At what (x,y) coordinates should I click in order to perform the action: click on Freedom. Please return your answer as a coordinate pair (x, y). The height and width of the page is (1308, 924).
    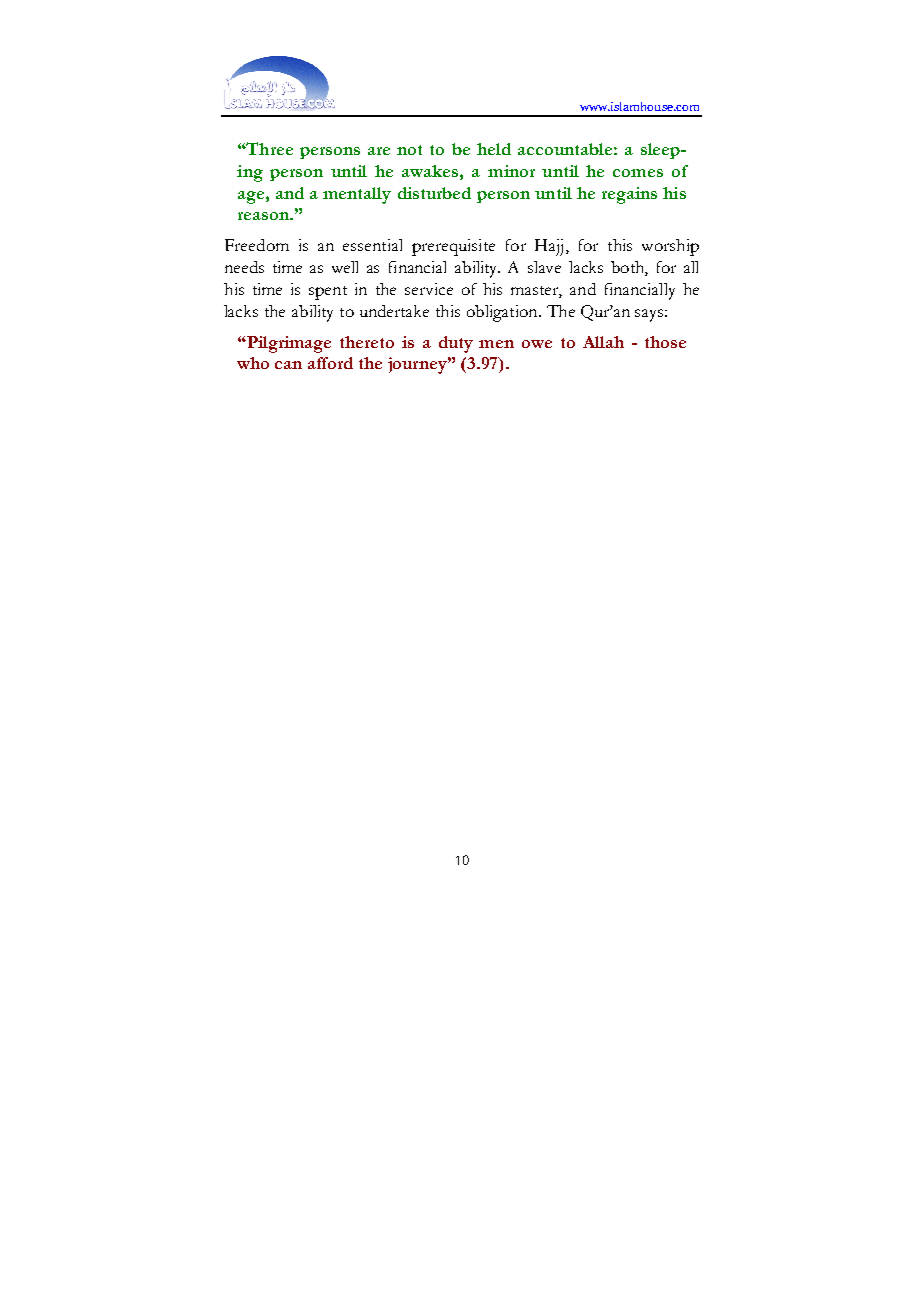
    Looking at the image, I should click on (257, 245).
